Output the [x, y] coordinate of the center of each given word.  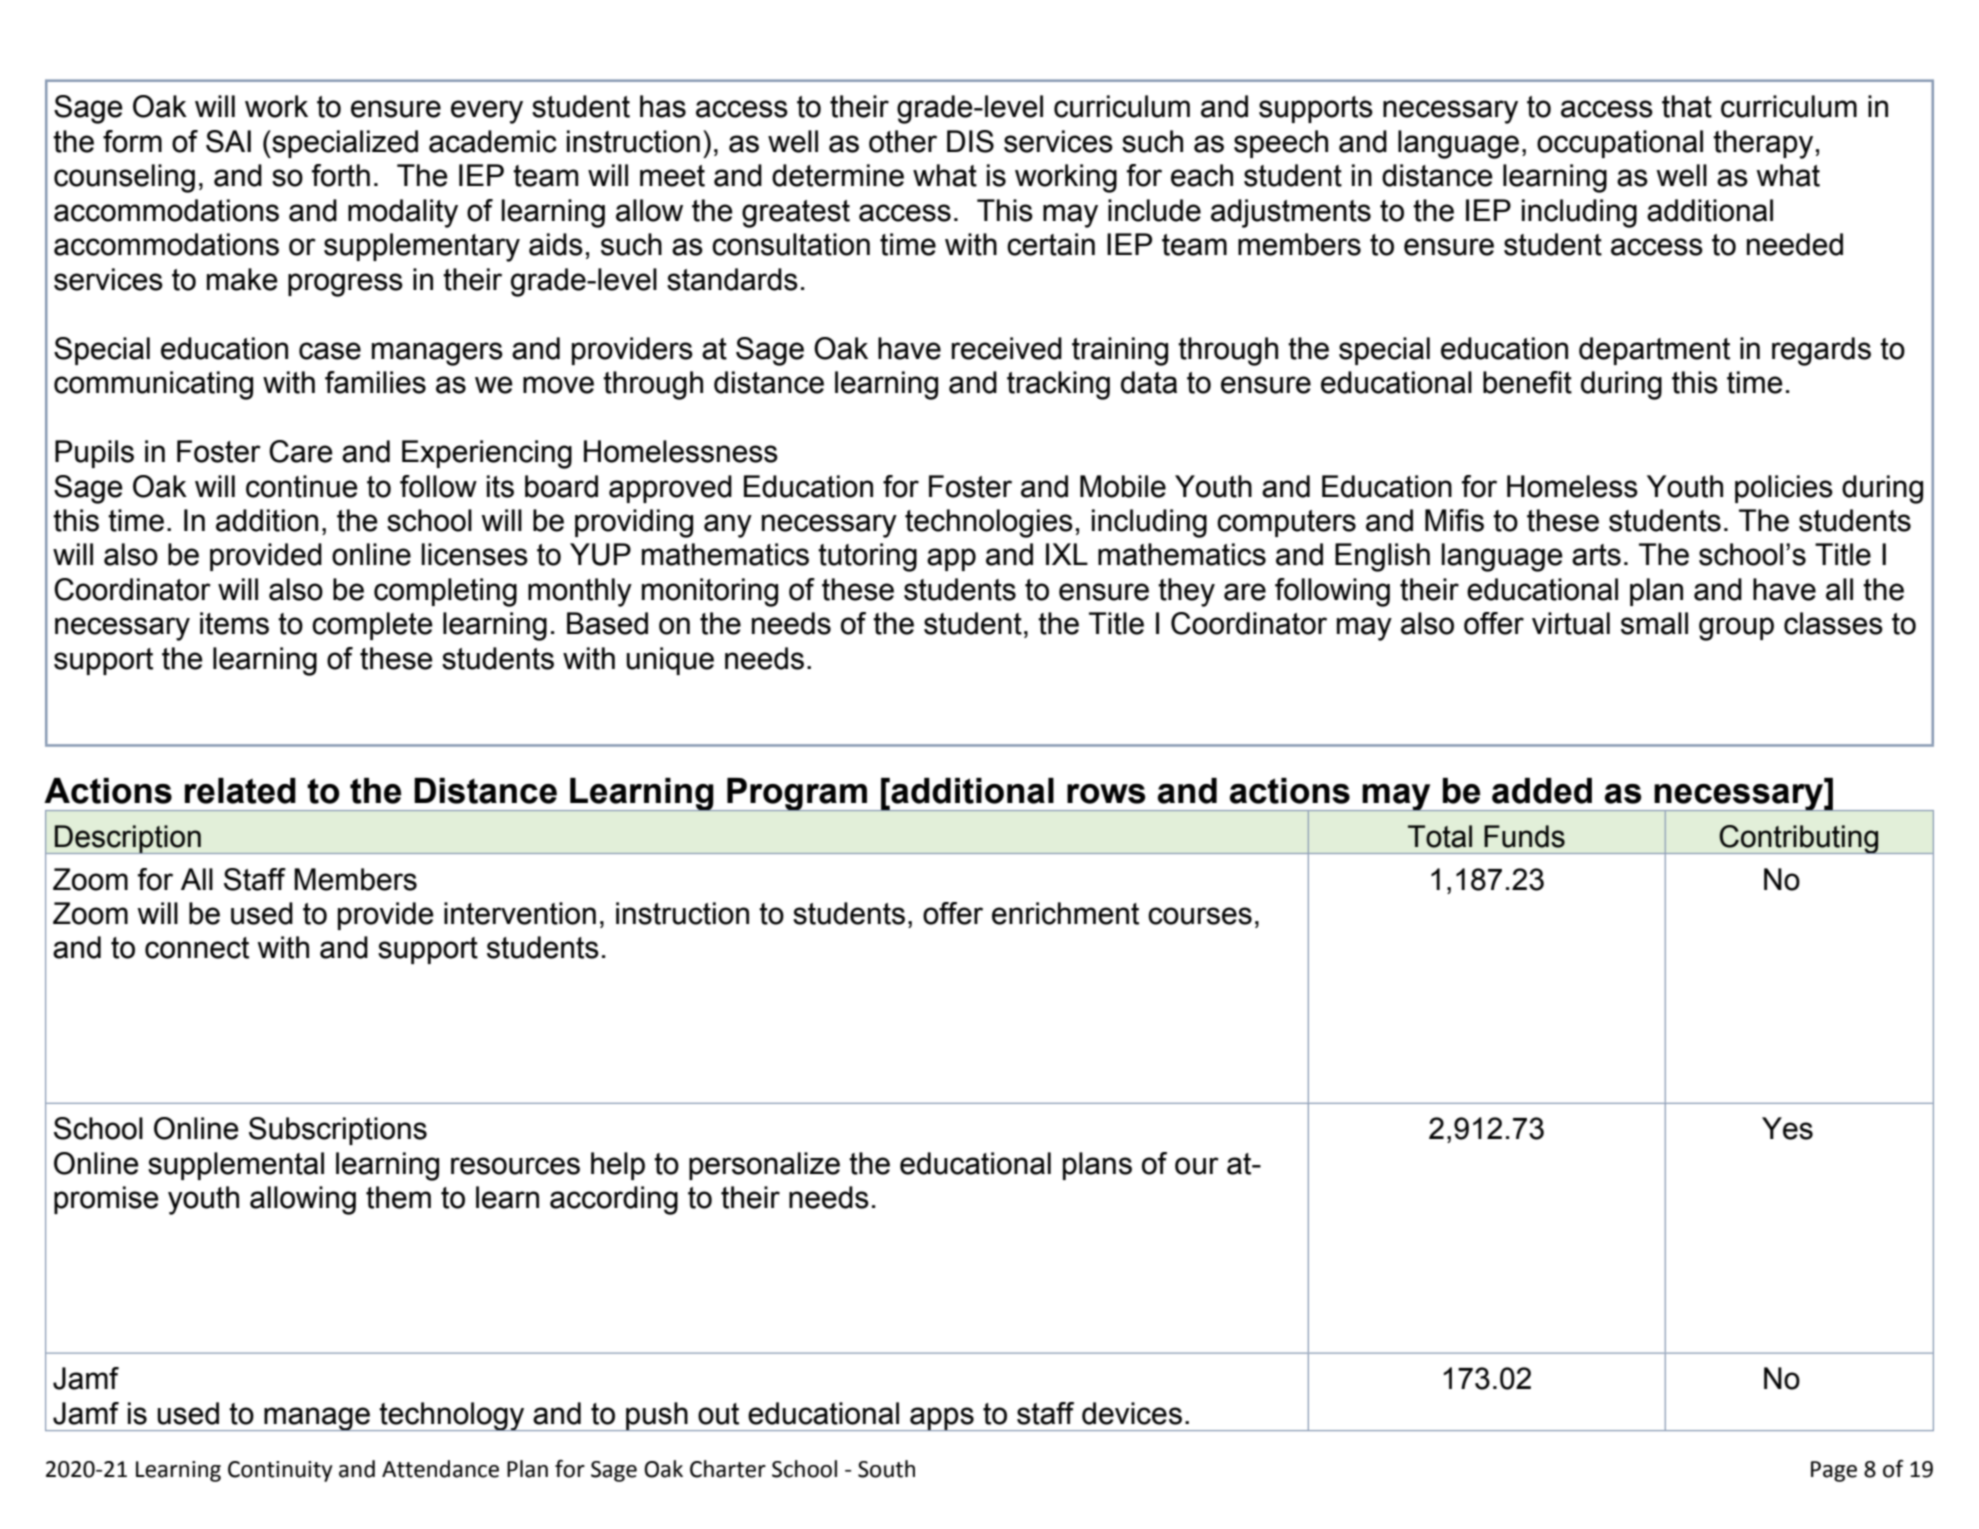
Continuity [280, 1471]
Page [1834, 1471]
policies [1784, 489]
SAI [228, 141]
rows [1106, 794]
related [240, 791]
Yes [1787, 1128]
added [1542, 791]
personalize [764, 1166]
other [903, 141]
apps [942, 1419]
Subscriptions [338, 1131]
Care [301, 451]
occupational [1620, 144]
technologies [989, 523]
